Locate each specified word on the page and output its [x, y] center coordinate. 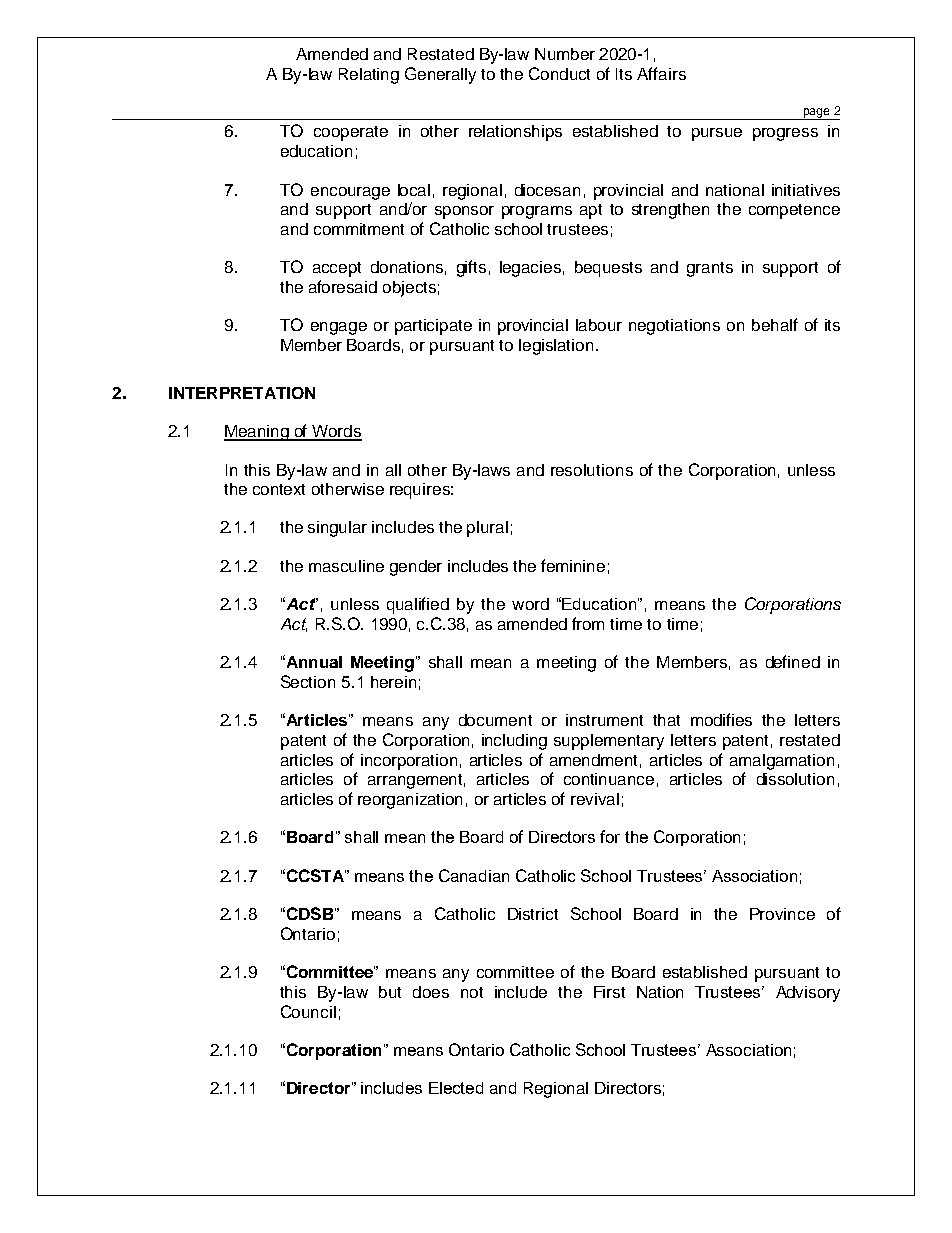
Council [308, 1011]
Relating [369, 76]
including [514, 742]
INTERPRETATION [242, 393]
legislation [556, 347]
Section [308, 681]
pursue [717, 134]
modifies [721, 719]
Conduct [559, 73]
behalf [775, 324]
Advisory [808, 994]
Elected [456, 1088]
